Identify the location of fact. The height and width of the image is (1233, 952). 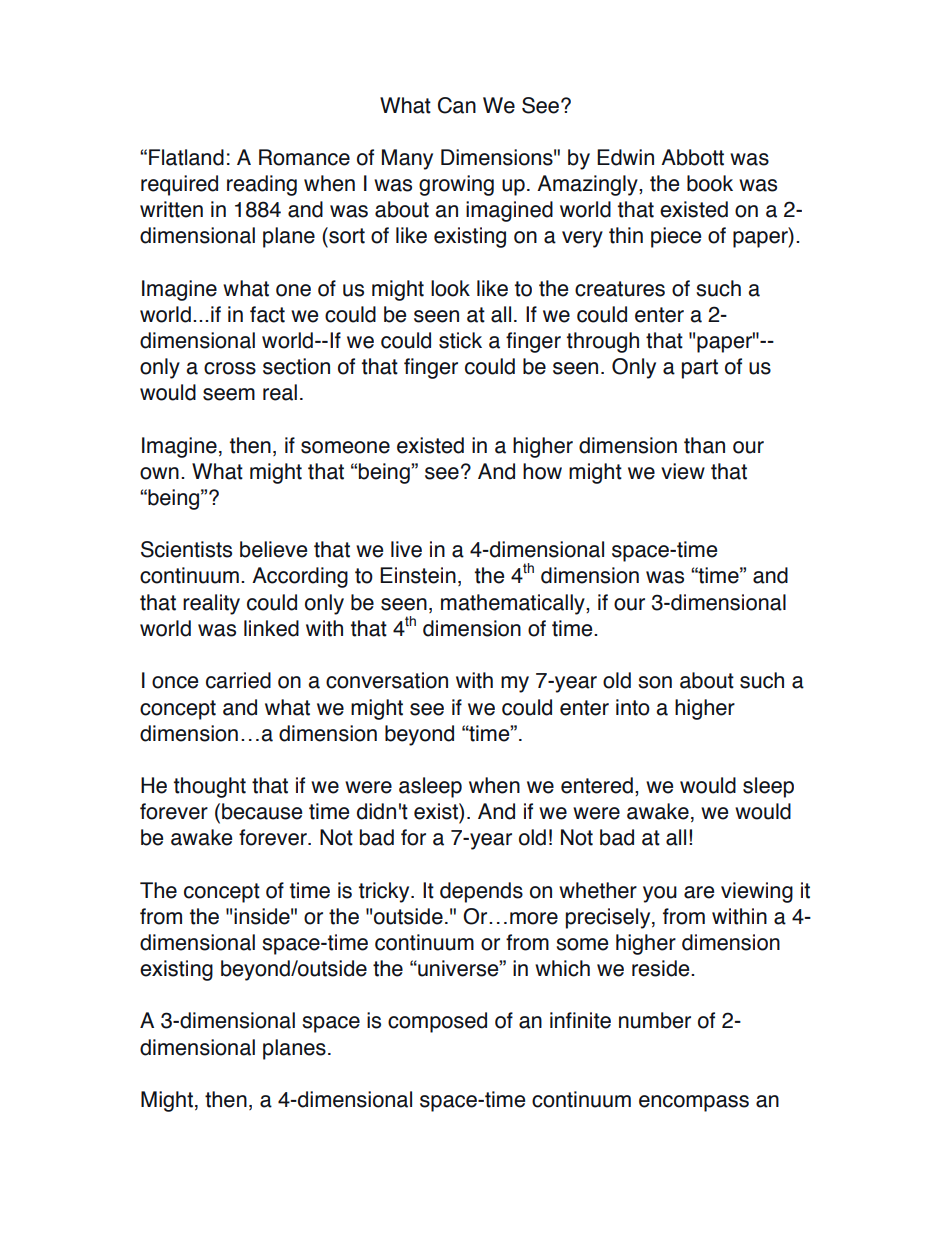
(267, 314).
